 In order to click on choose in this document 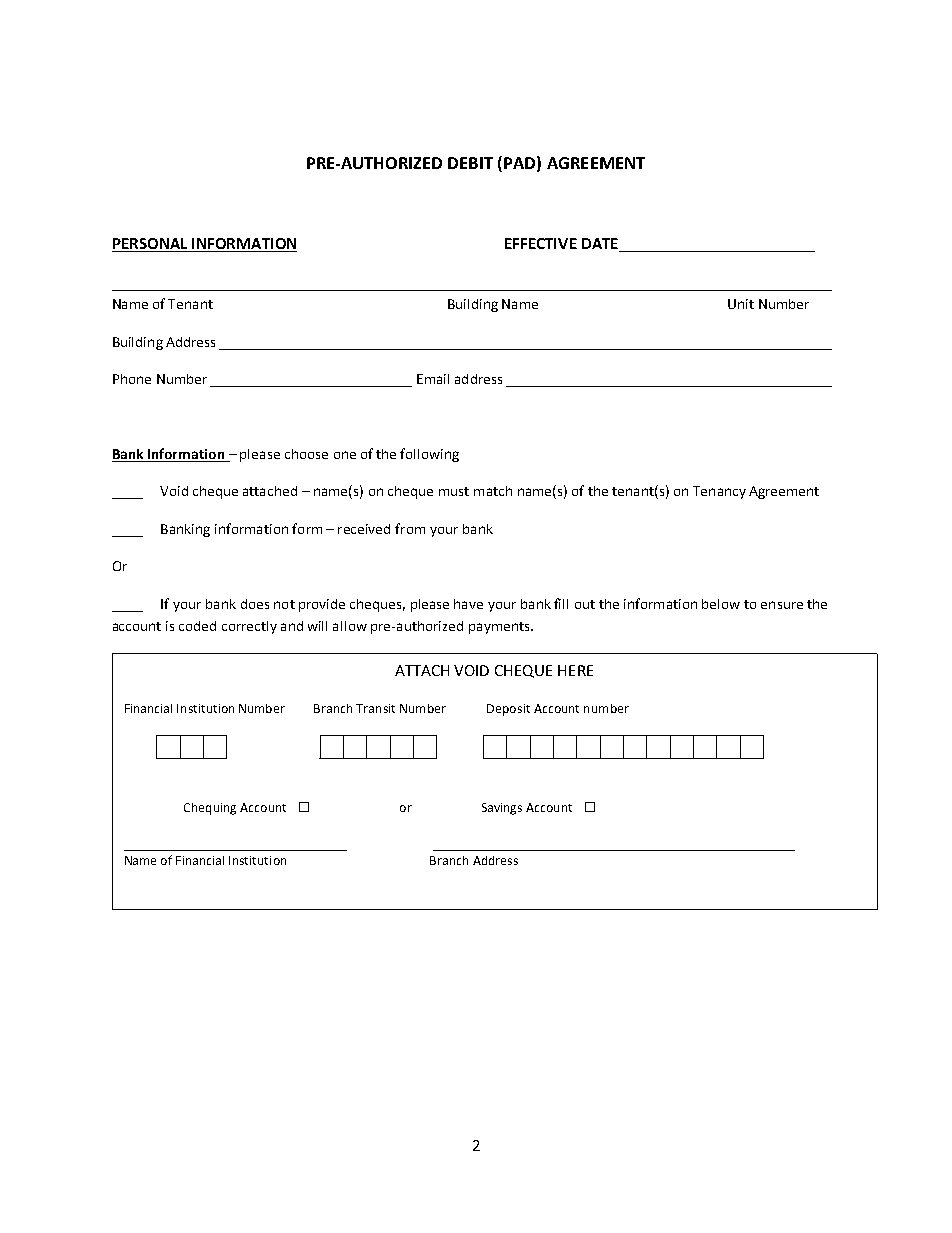, I will do `click(306, 454)`.
